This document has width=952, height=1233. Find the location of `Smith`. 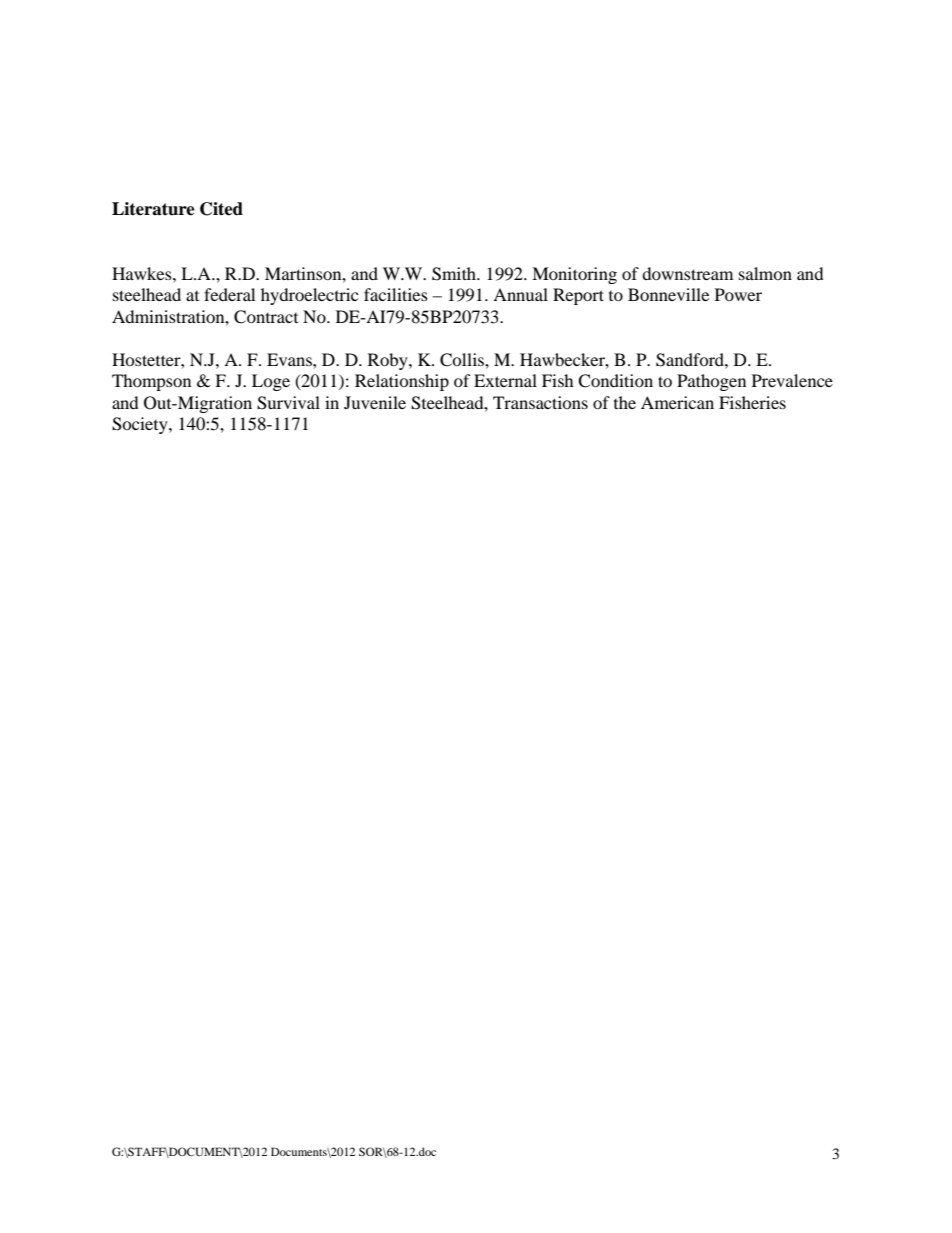

Smith is located at coordinates (455, 274).
